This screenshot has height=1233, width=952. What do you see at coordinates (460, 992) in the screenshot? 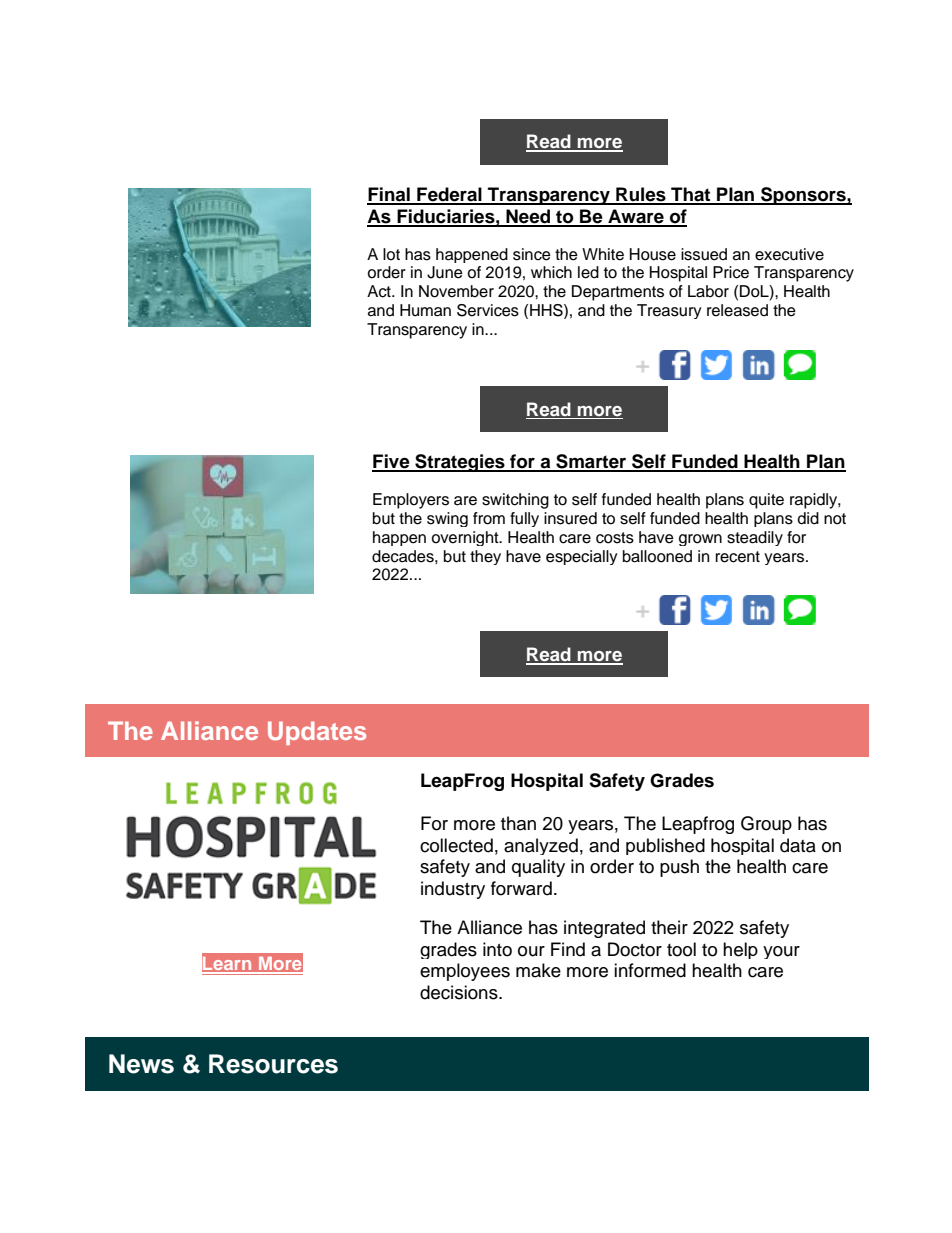
I see `decisions` at bounding box center [460, 992].
